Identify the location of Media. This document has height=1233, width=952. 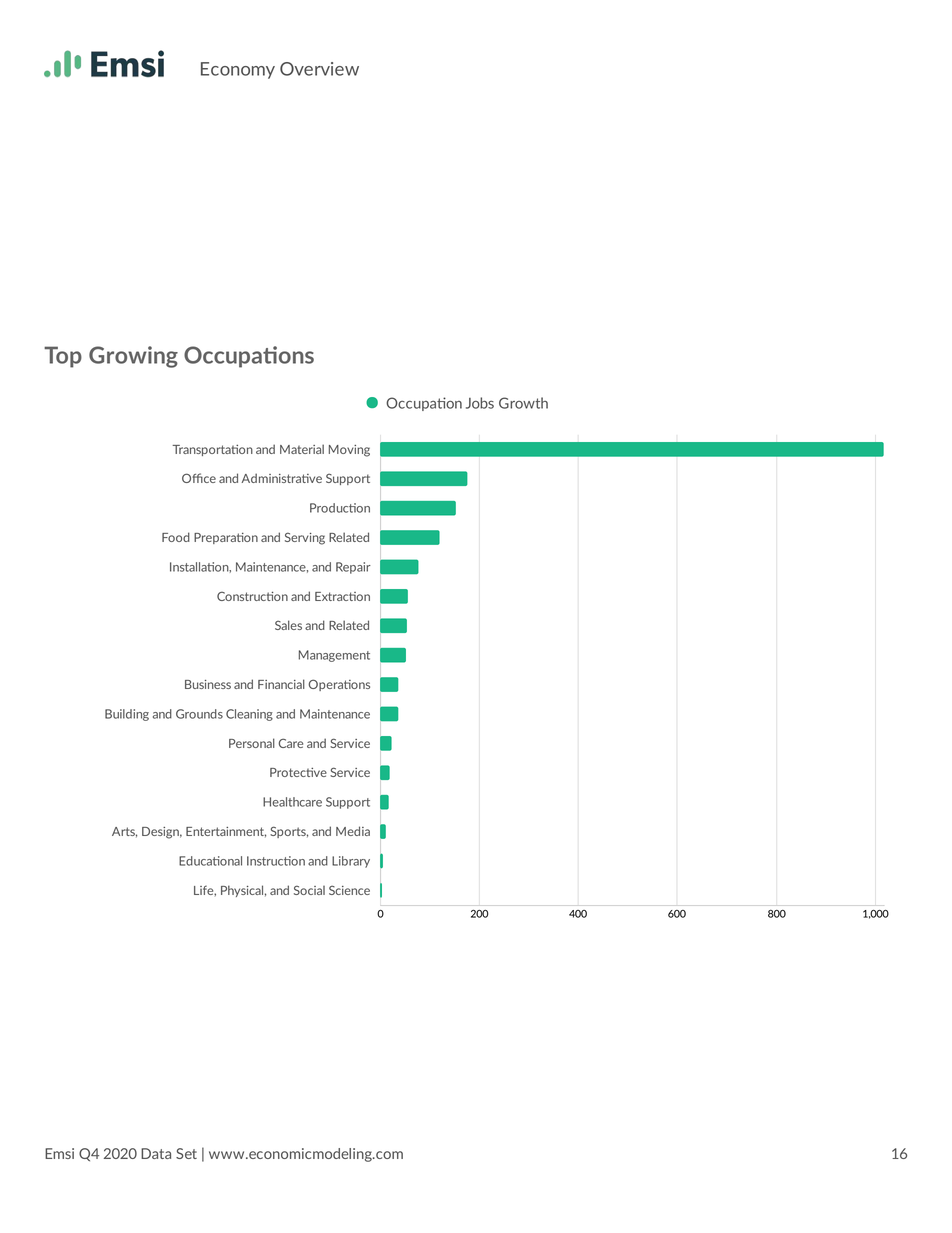
(353, 831).
